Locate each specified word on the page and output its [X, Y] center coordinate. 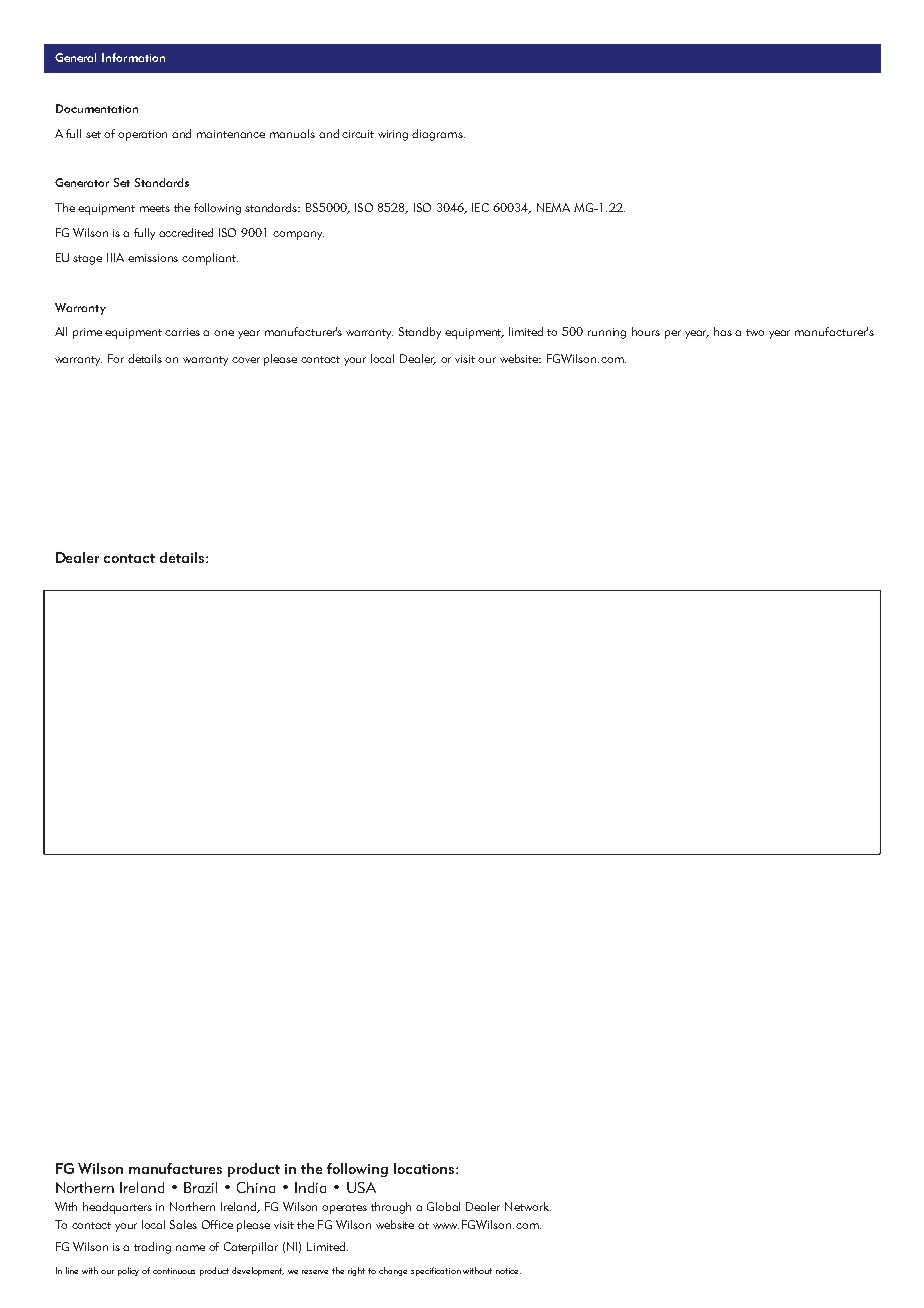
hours [646, 331]
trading [152, 1248]
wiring [393, 135]
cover [246, 360]
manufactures [175, 1168]
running [607, 333]
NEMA [553, 207]
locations [425, 1168]
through [391, 1208]
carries [182, 332]
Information [133, 57]
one [224, 333]
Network [528, 1206]
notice [508, 1271]
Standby [420, 333]
